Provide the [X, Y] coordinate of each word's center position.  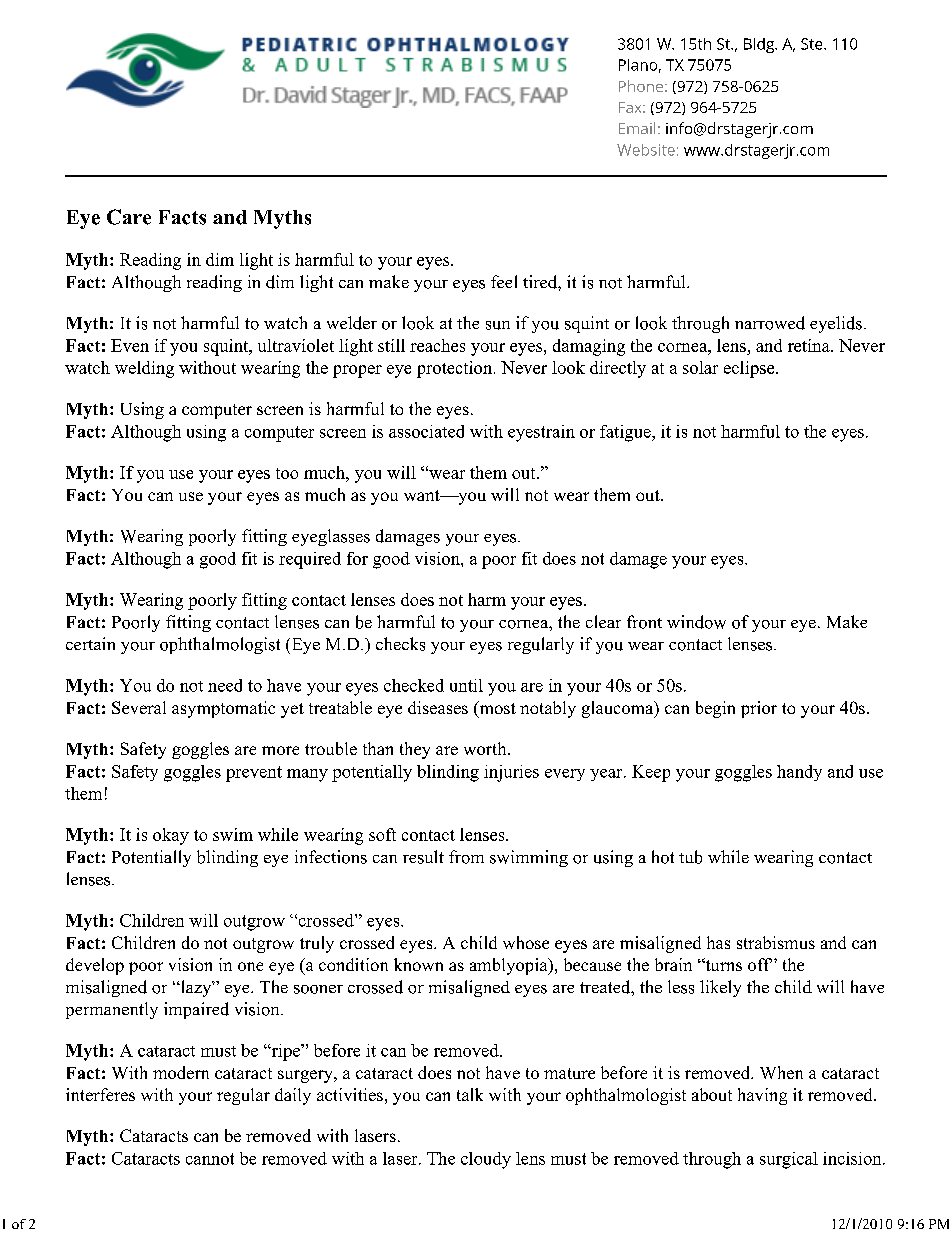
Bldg [760, 45]
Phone [641, 86]
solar [700, 367]
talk [470, 1094]
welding [144, 369]
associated [426, 431]
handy [799, 773]
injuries [511, 773]
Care [129, 217]
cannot [210, 1159]
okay [171, 836]
